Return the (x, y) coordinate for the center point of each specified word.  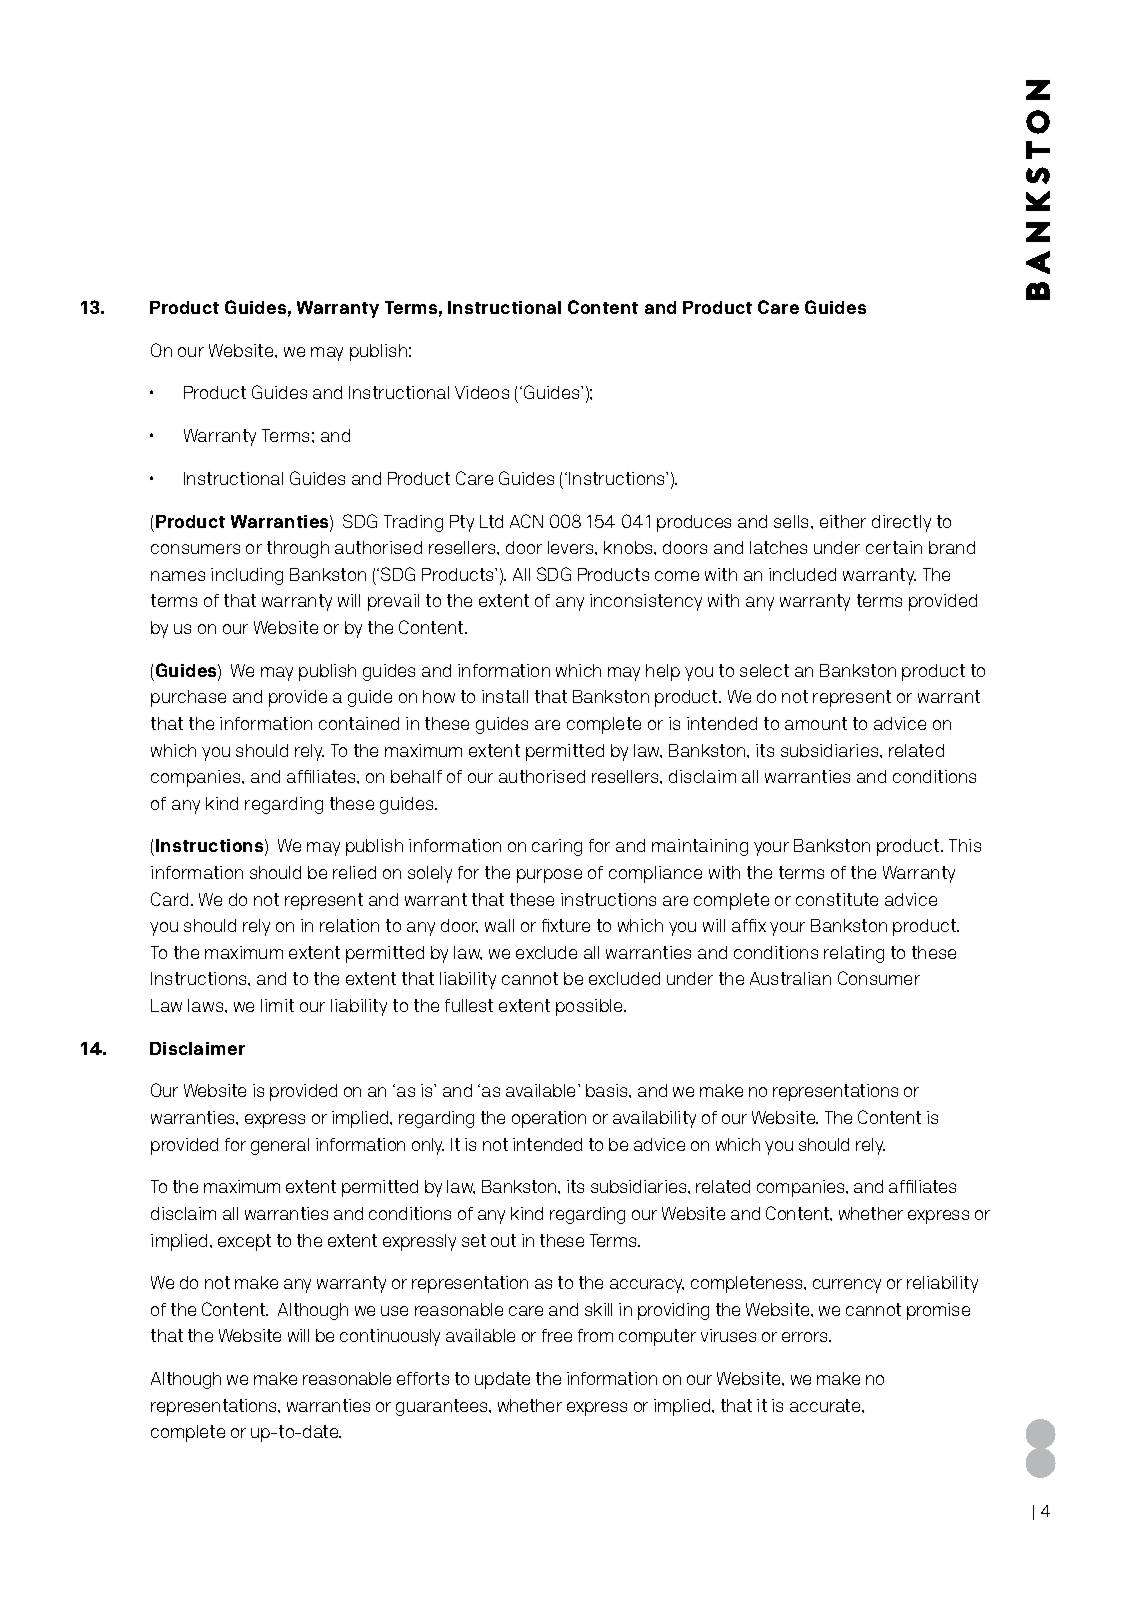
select (764, 670)
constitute (837, 899)
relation (349, 925)
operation (549, 1119)
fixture (566, 925)
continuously (390, 1337)
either (843, 521)
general (280, 1146)
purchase (188, 698)
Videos (482, 392)
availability (654, 1119)
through (298, 549)
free (557, 1335)
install (505, 696)
